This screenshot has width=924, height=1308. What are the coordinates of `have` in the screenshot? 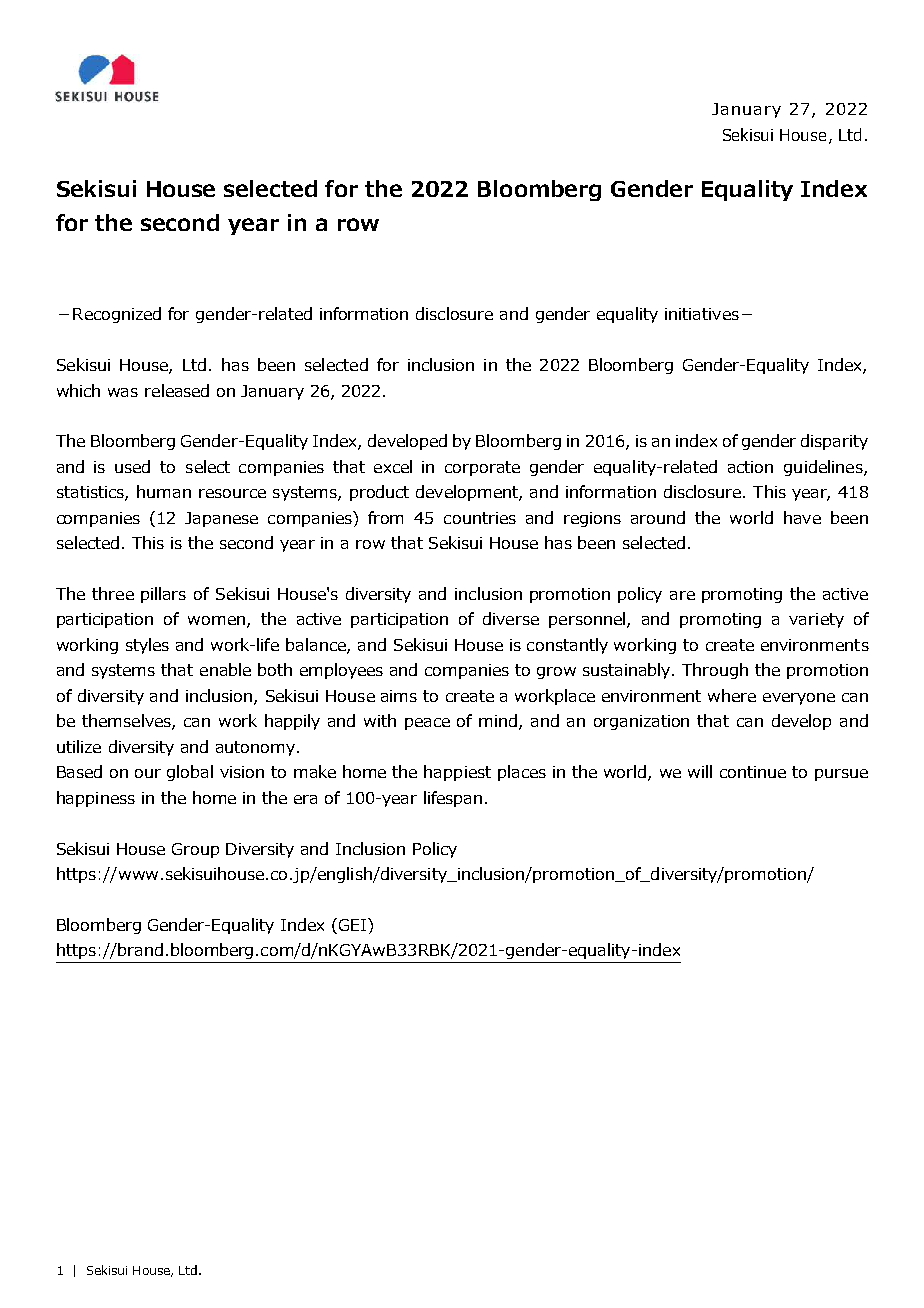 It's located at (802, 517).
